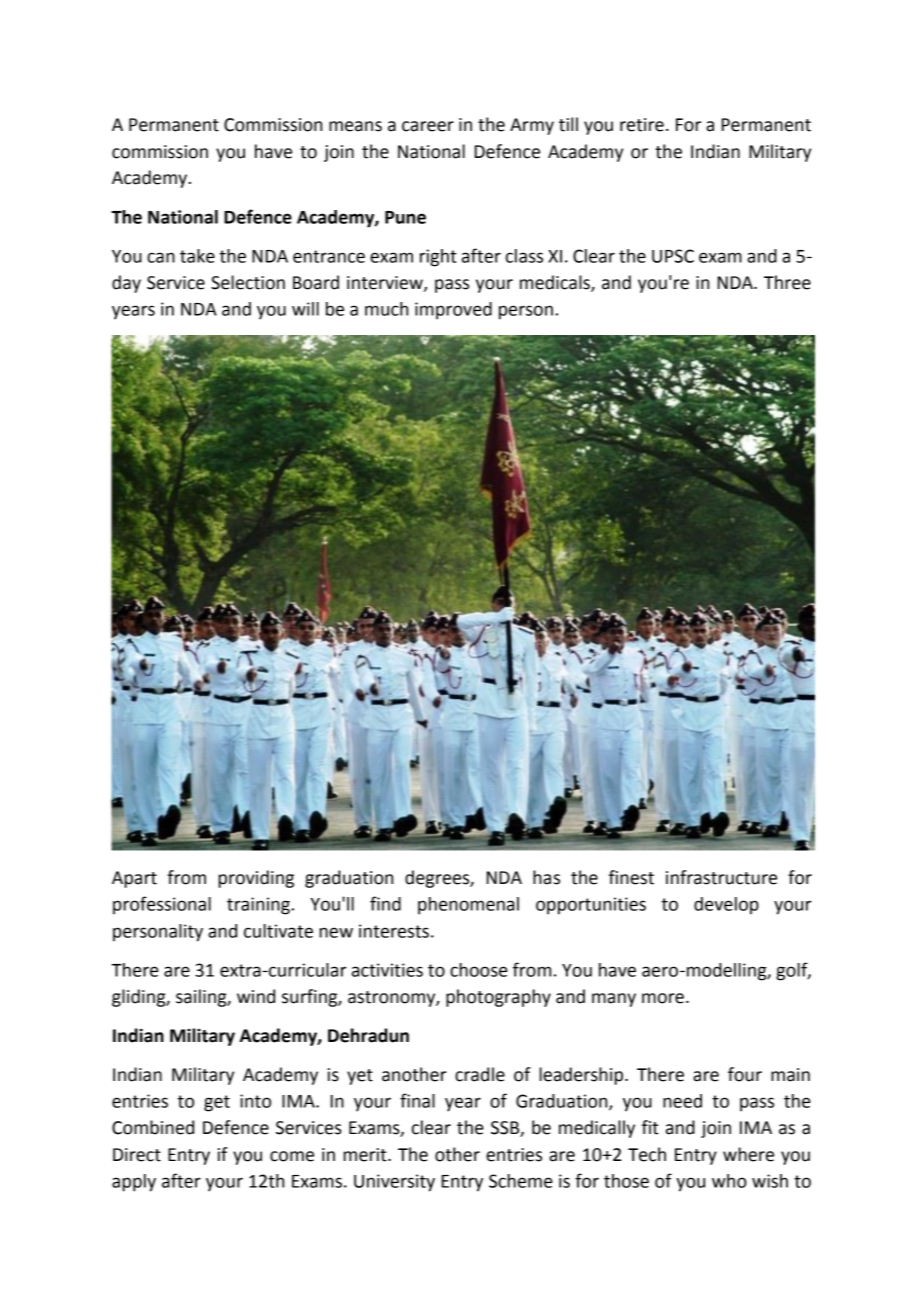 Image resolution: width=924 pixels, height=1308 pixels. I want to click on take, so click(197, 256).
